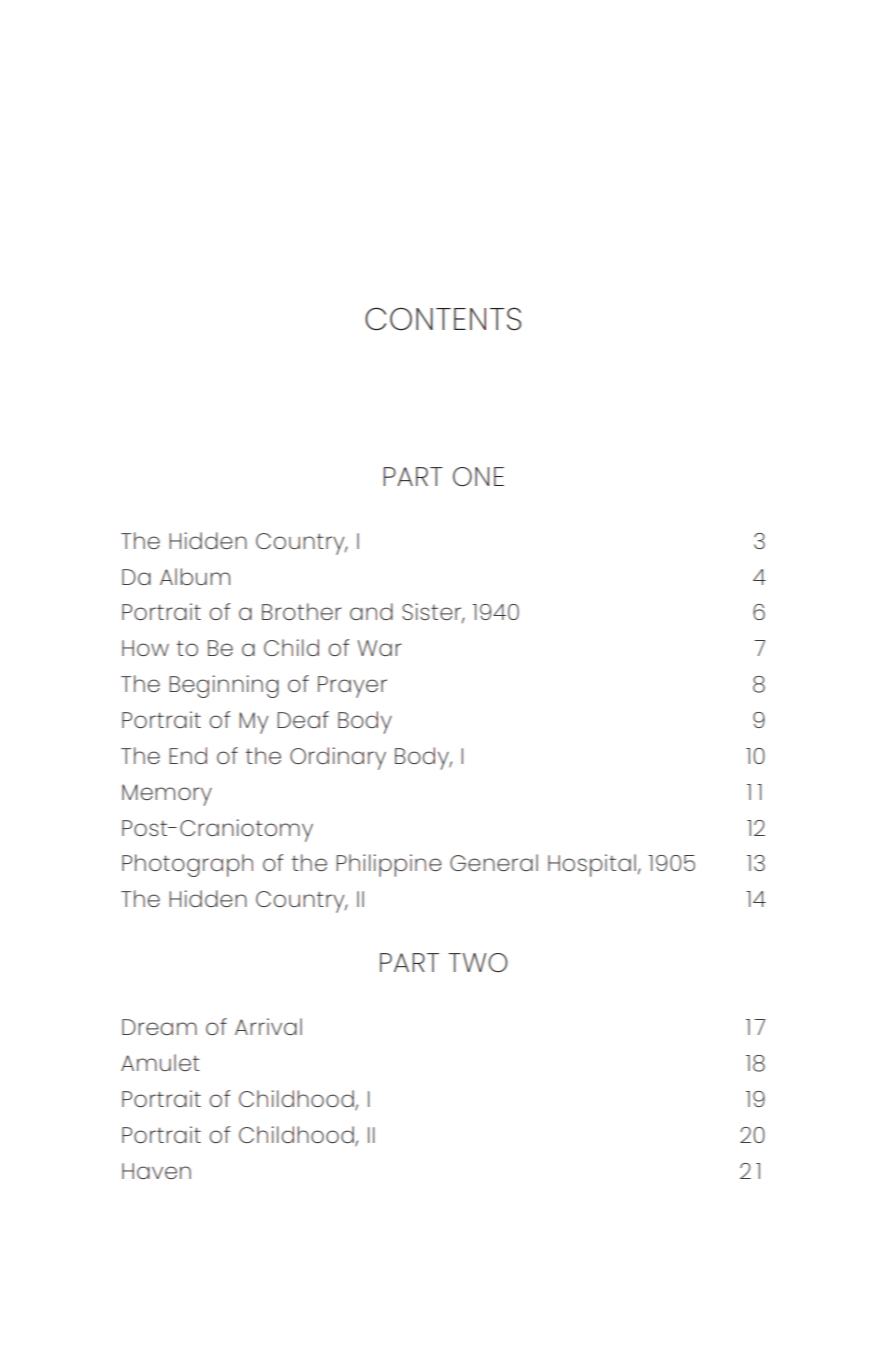 The width and height of the page is (887, 1372). What do you see at coordinates (145, 648) in the page?
I see `How` at bounding box center [145, 648].
